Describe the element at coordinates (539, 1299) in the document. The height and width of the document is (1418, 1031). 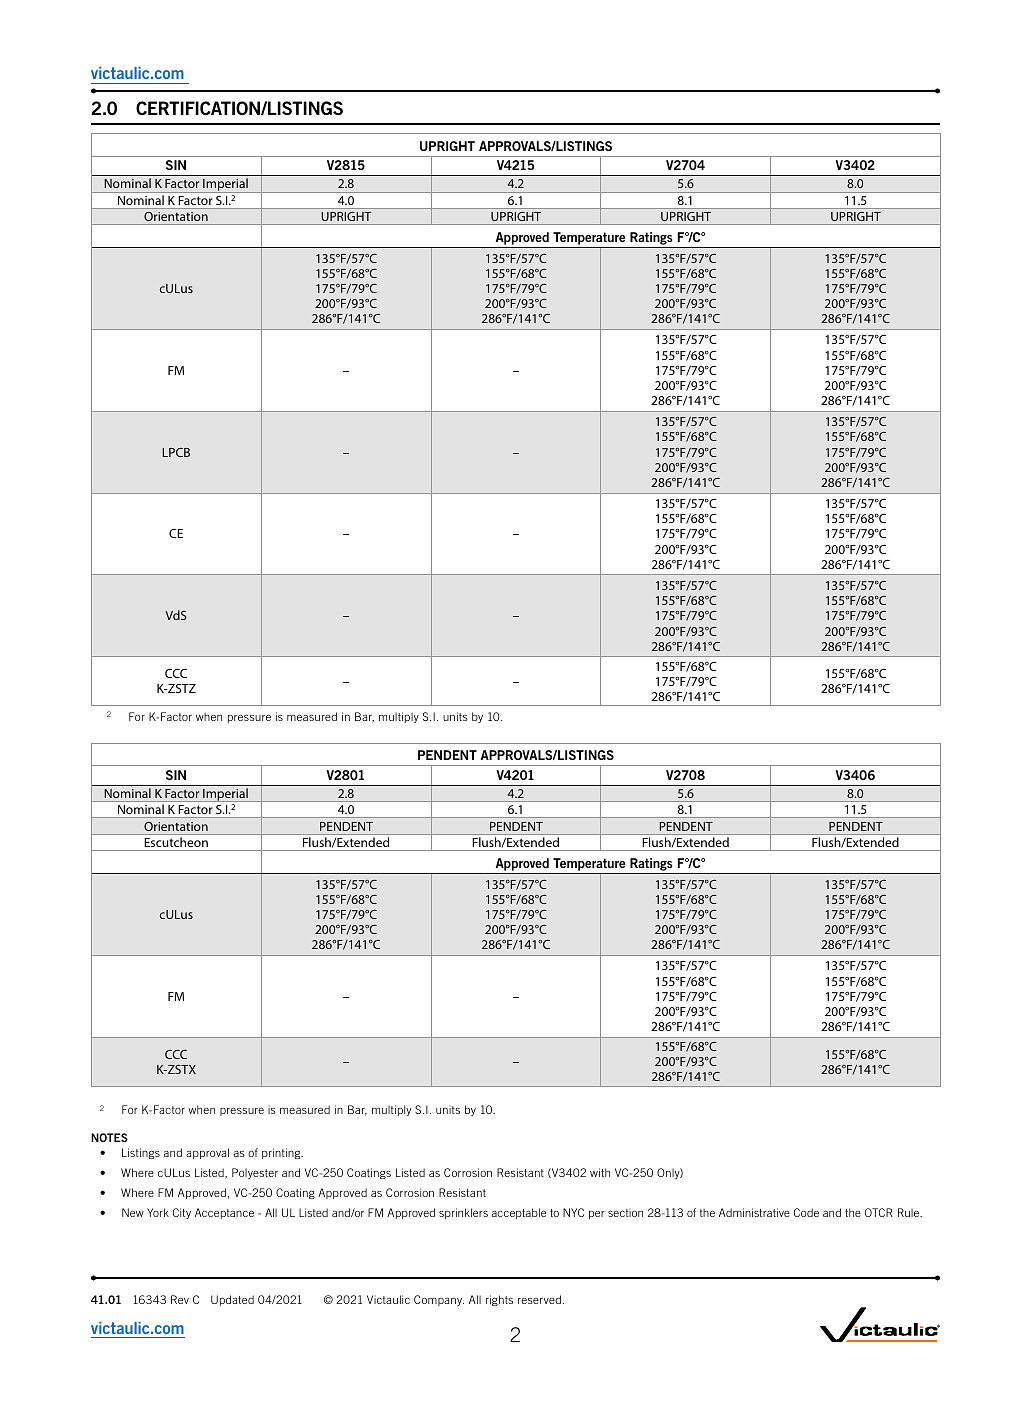
I see `reserved` at that location.
